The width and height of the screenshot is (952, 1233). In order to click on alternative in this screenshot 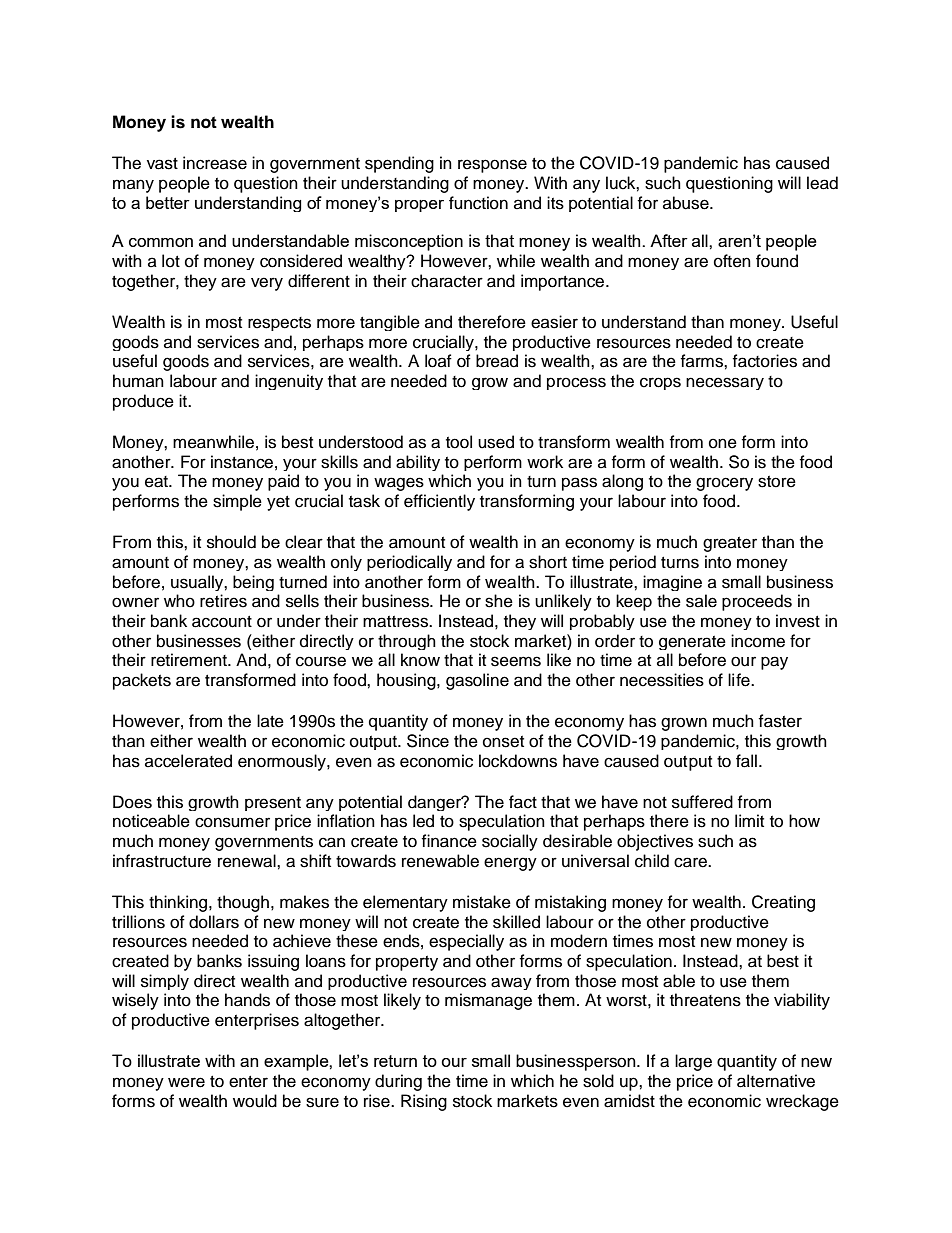, I will do `click(776, 1081)`.
